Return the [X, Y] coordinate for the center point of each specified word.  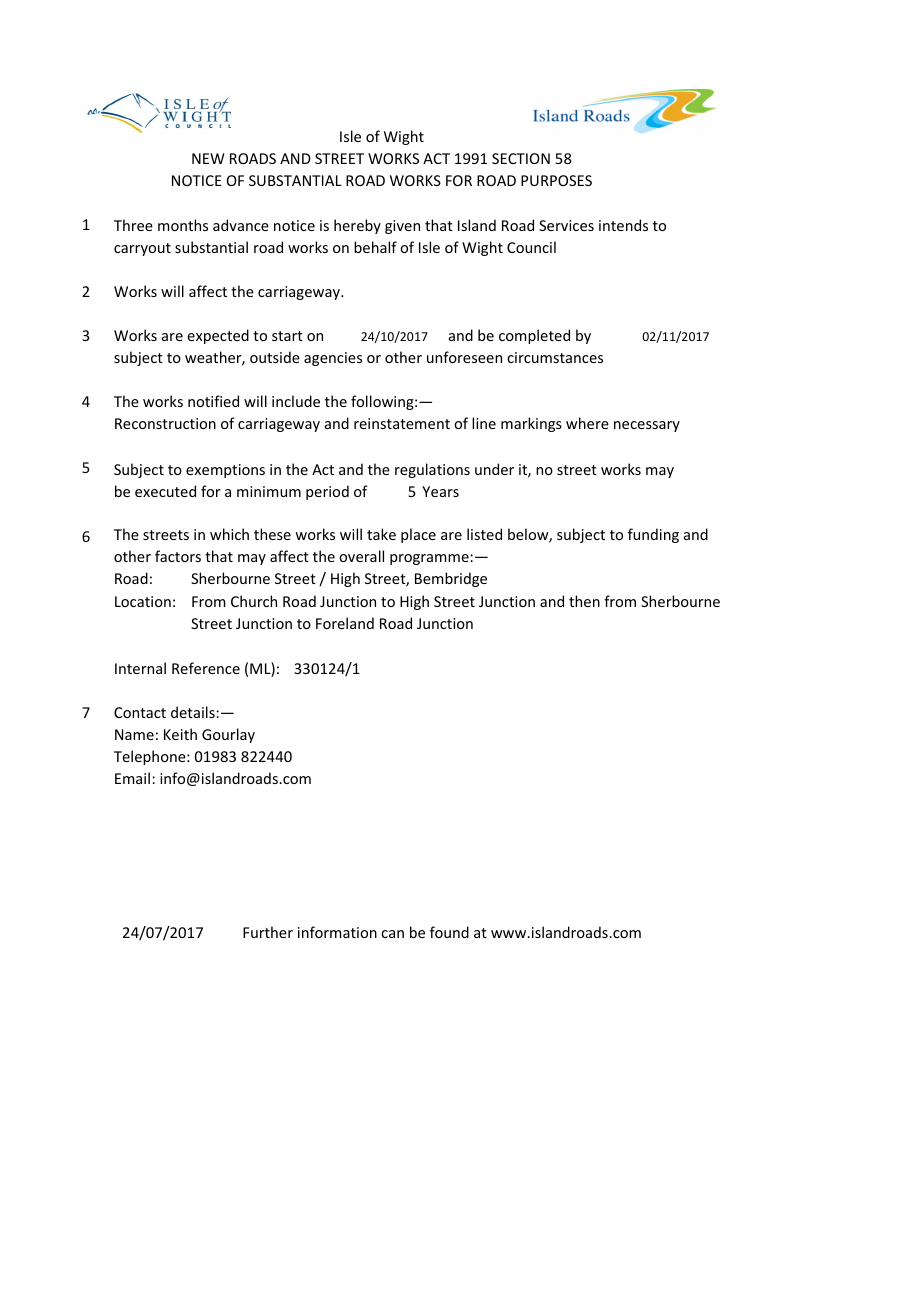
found [449, 932]
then [584, 601]
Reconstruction [165, 423]
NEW [208, 158]
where [587, 423]
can [392, 934]
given [402, 227]
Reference [206, 668]
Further [268, 932]
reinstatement [402, 423]
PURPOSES [556, 180]
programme [430, 559]
